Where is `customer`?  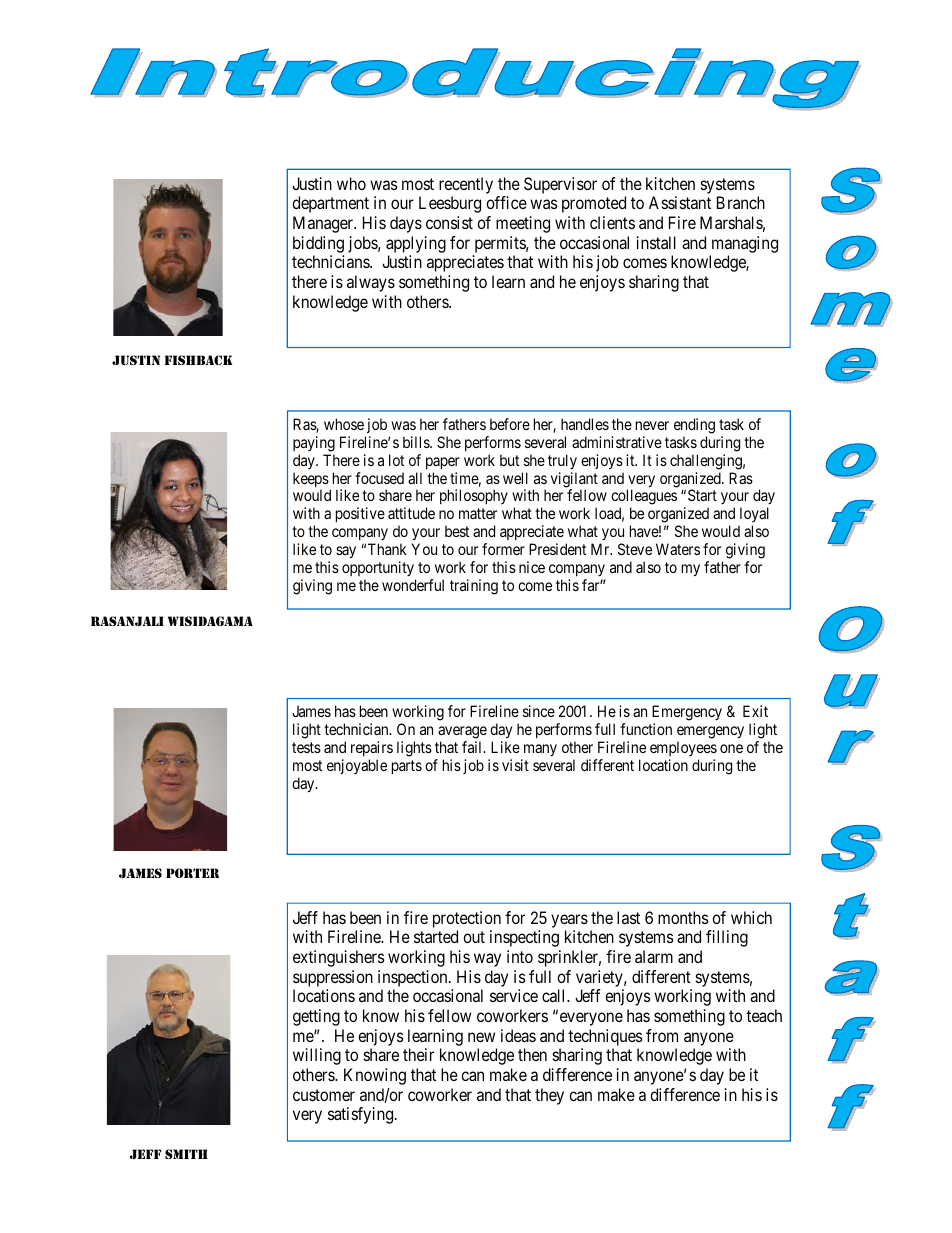 customer is located at coordinates (324, 1095).
